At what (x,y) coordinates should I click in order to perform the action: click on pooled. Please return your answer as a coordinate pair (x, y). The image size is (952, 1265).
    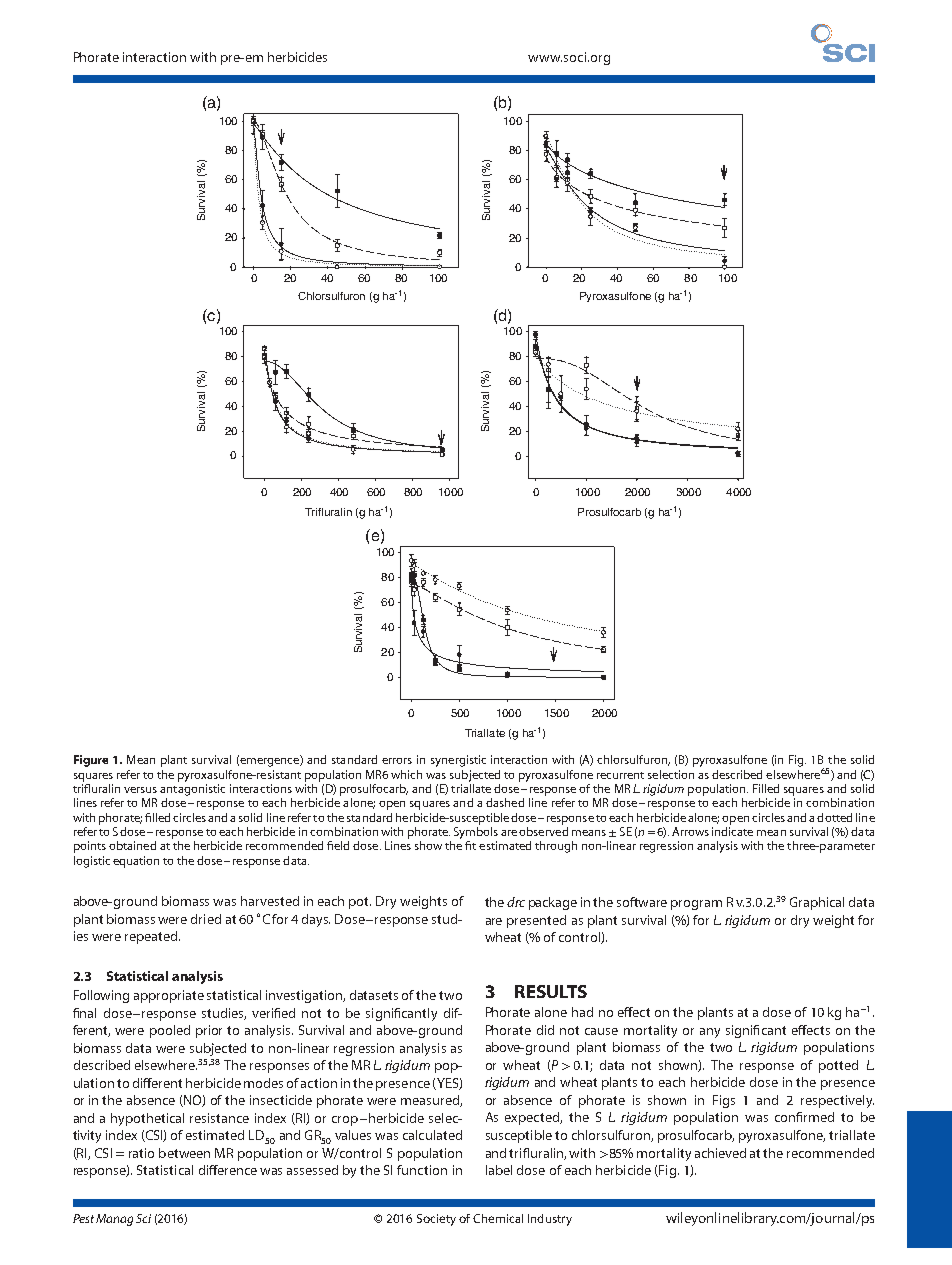
    Looking at the image, I should click on (170, 1031).
